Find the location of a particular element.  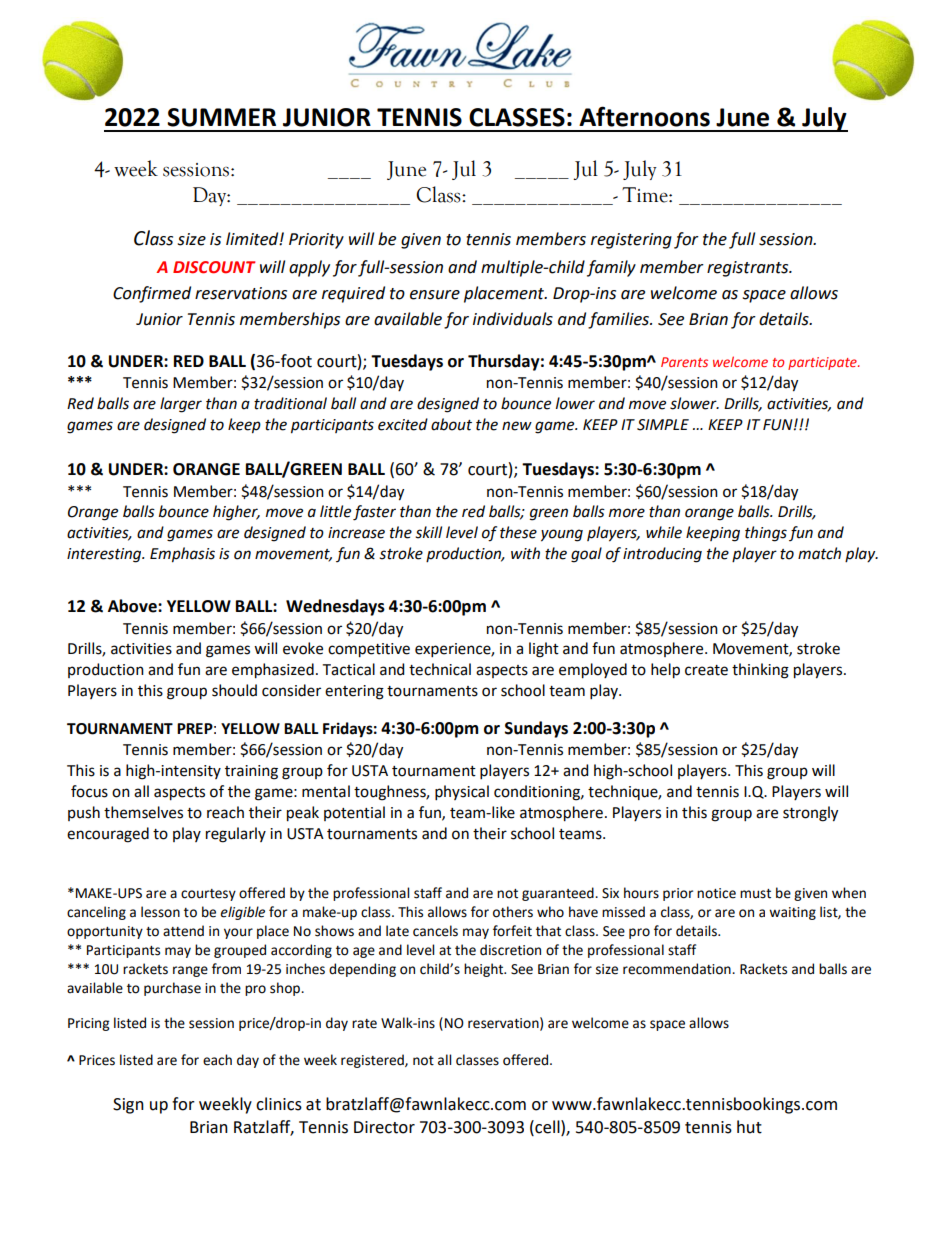

about is located at coordinates (451, 424).
